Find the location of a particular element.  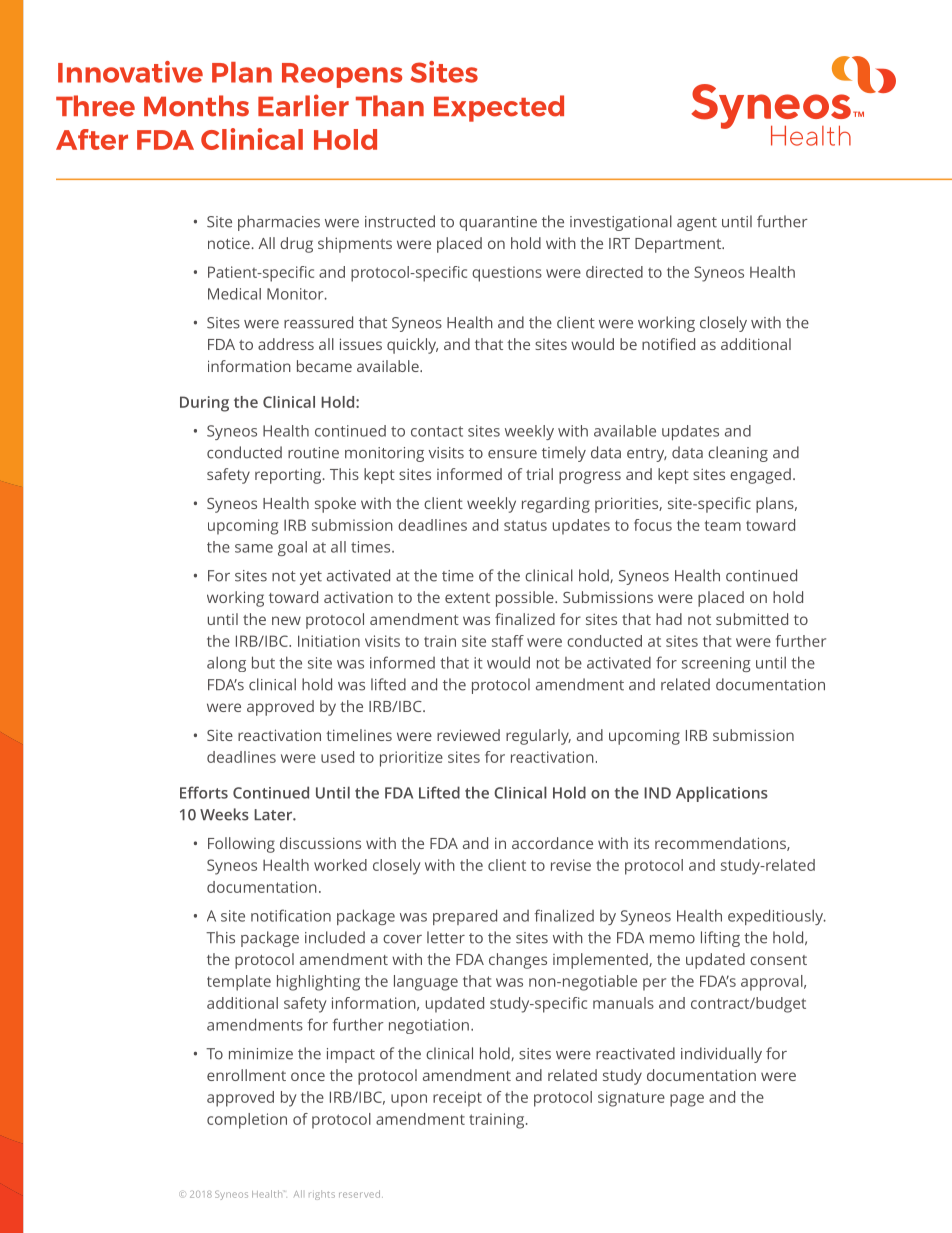

completion is located at coordinates (247, 1121).
